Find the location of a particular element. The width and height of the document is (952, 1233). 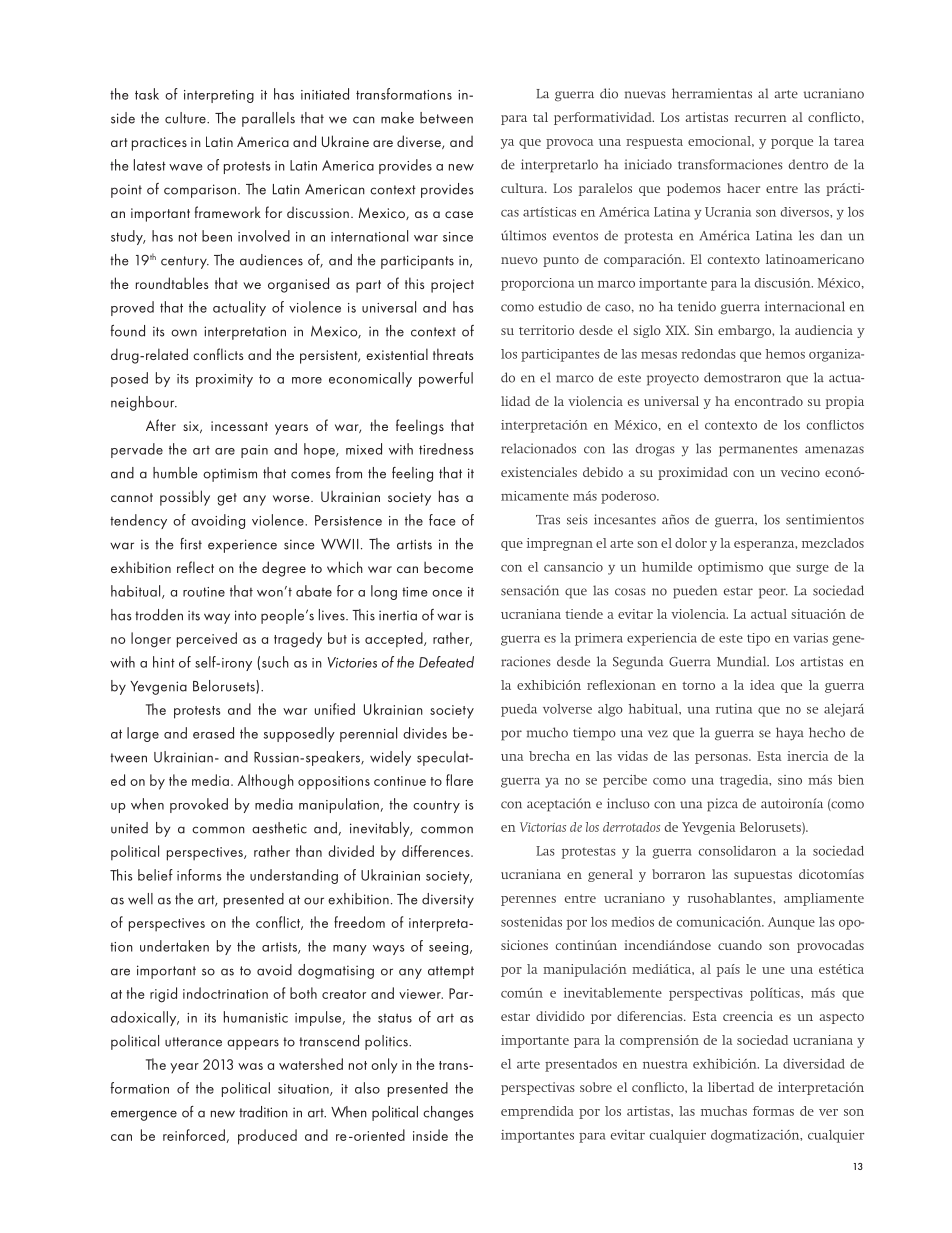

tiredness is located at coordinates (446, 449).
